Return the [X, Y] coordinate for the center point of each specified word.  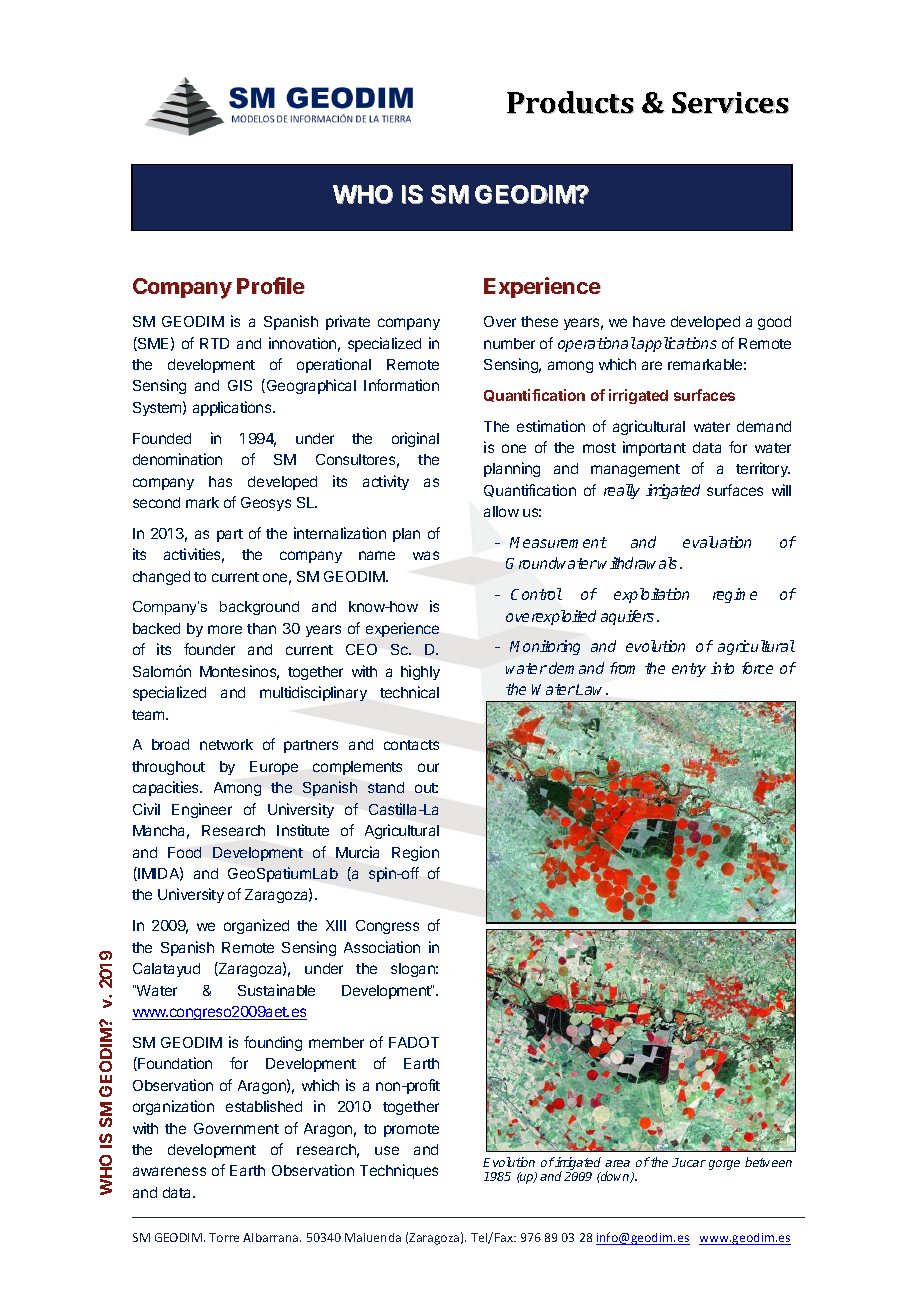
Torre [224, 1237]
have [649, 321]
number [509, 343]
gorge [724, 1165]
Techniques [399, 1171]
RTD [214, 343]
